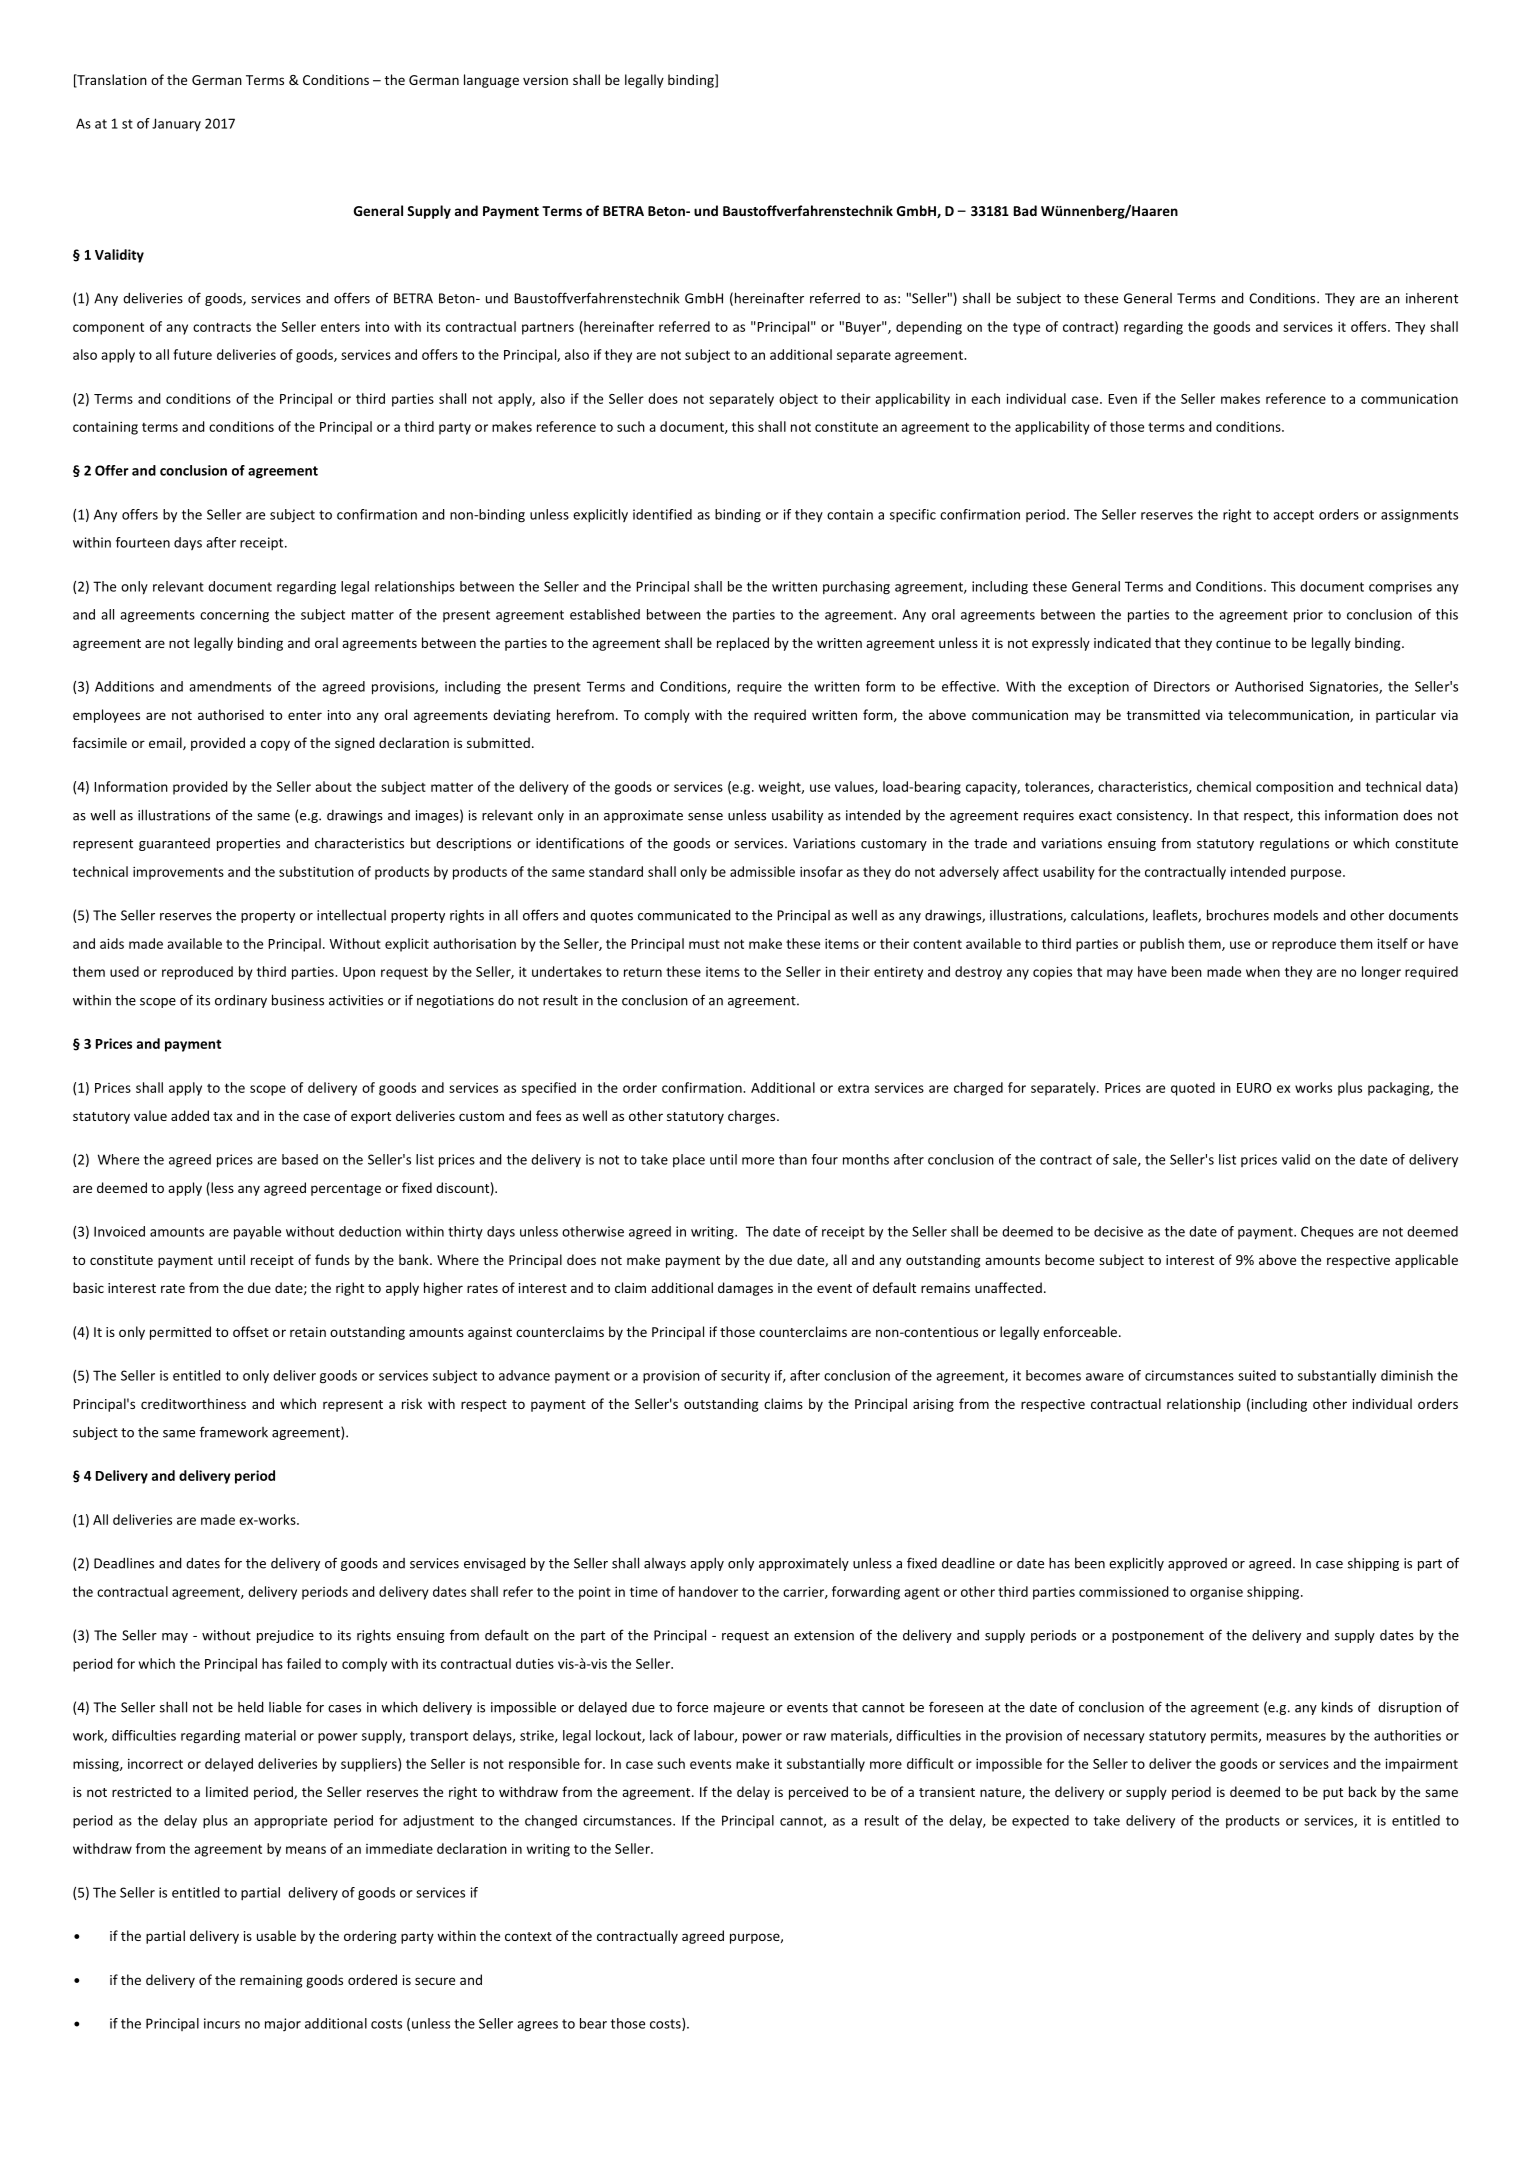  Describe the element at coordinates (1432, 298) in the document. I see `inherent` at that location.
